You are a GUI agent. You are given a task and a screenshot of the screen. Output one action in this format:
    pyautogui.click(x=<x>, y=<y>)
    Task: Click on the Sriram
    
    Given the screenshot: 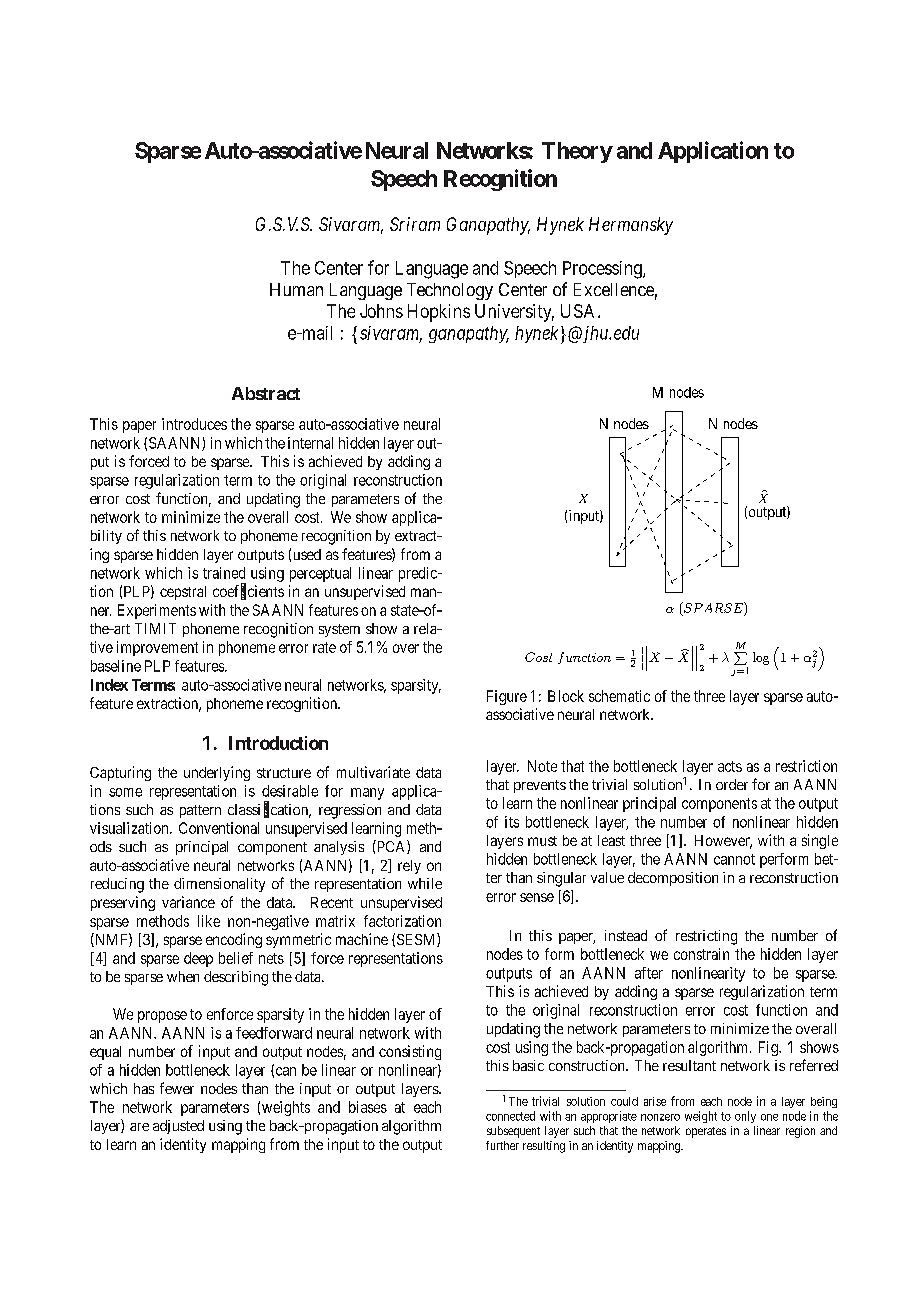 What is the action you would take?
    pyautogui.click(x=415, y=224)
